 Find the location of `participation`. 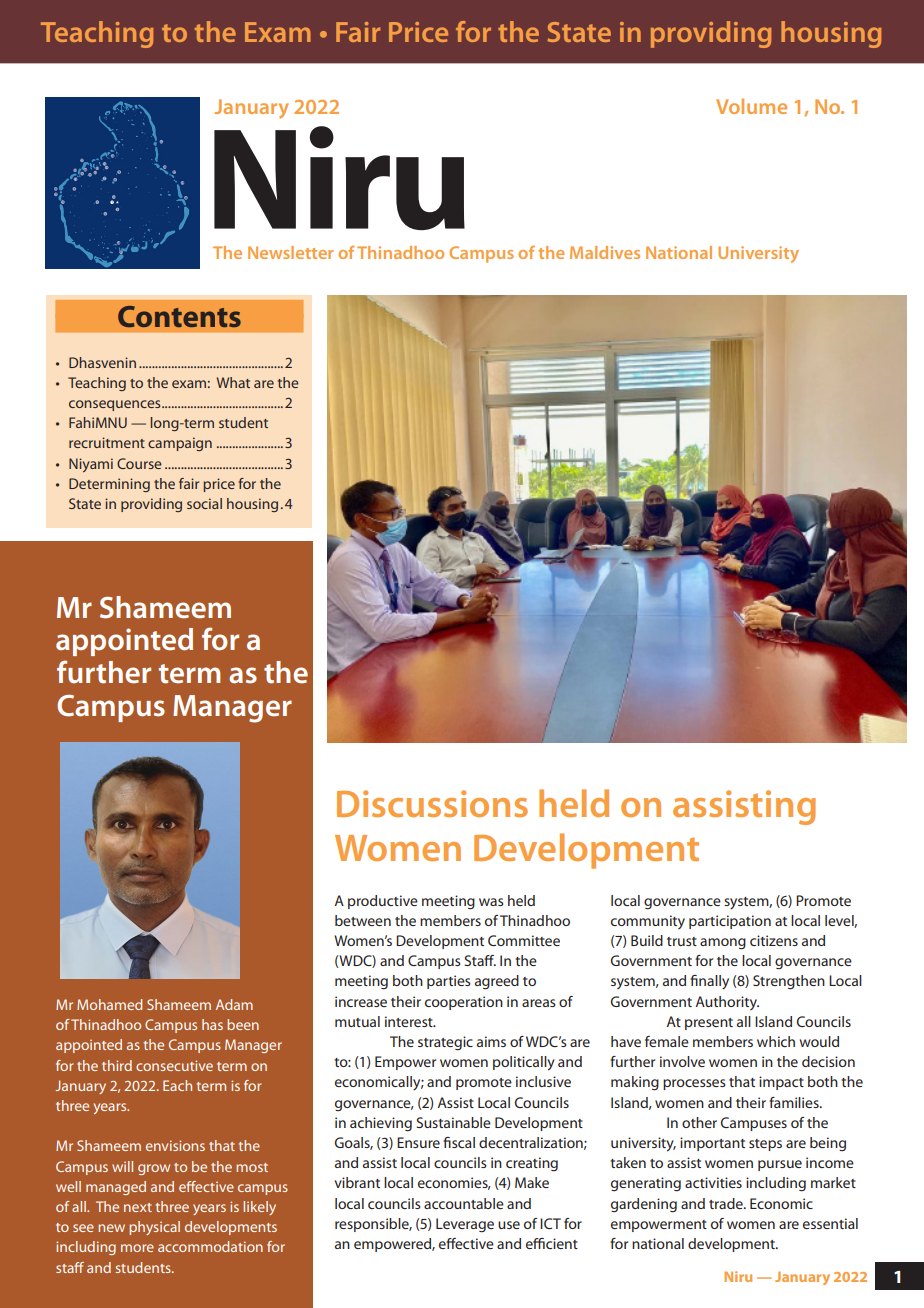

participation is located at coordinates (730, 922).
